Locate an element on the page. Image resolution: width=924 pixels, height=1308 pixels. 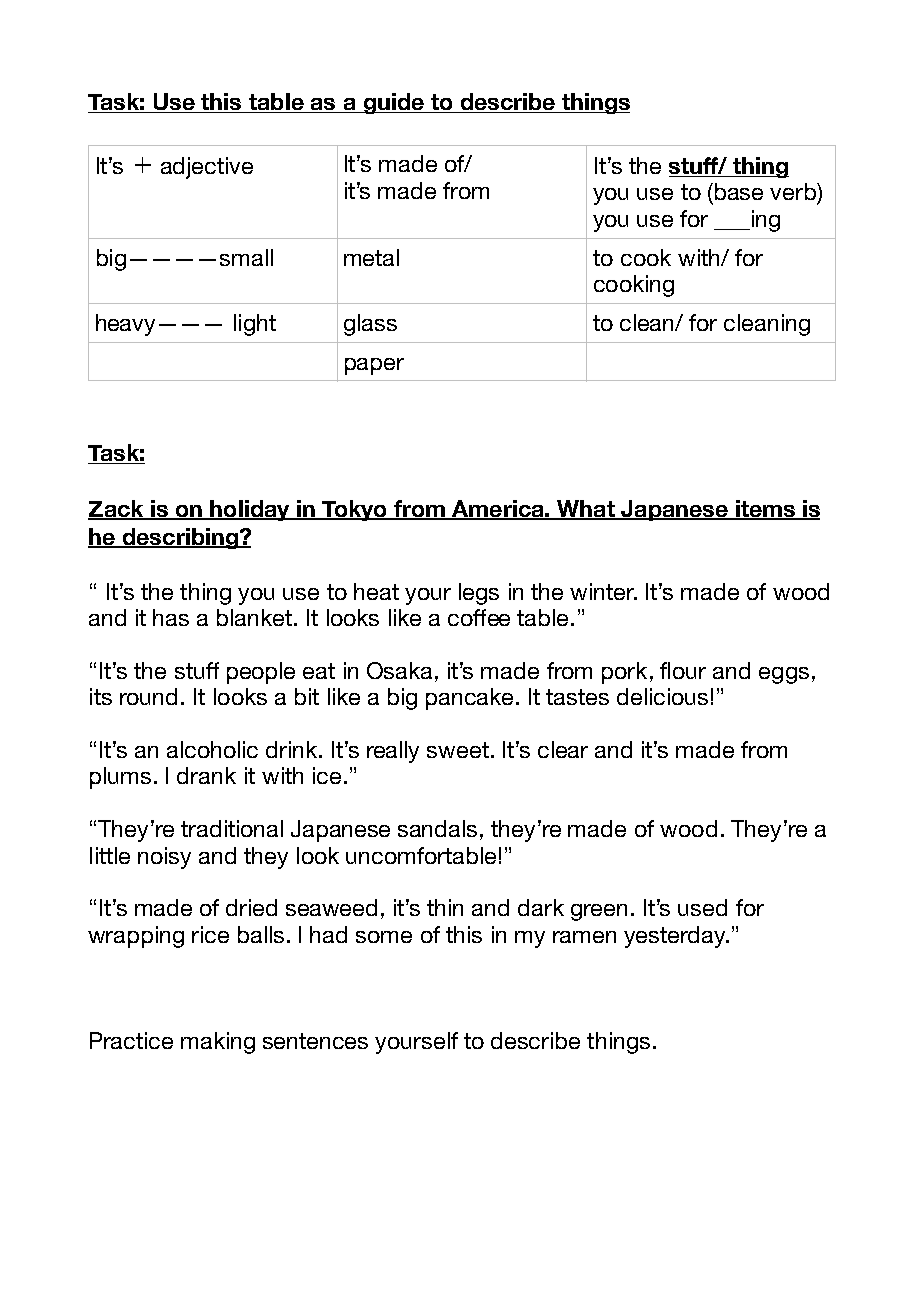
adjective is located at coordinates (207, 168).
